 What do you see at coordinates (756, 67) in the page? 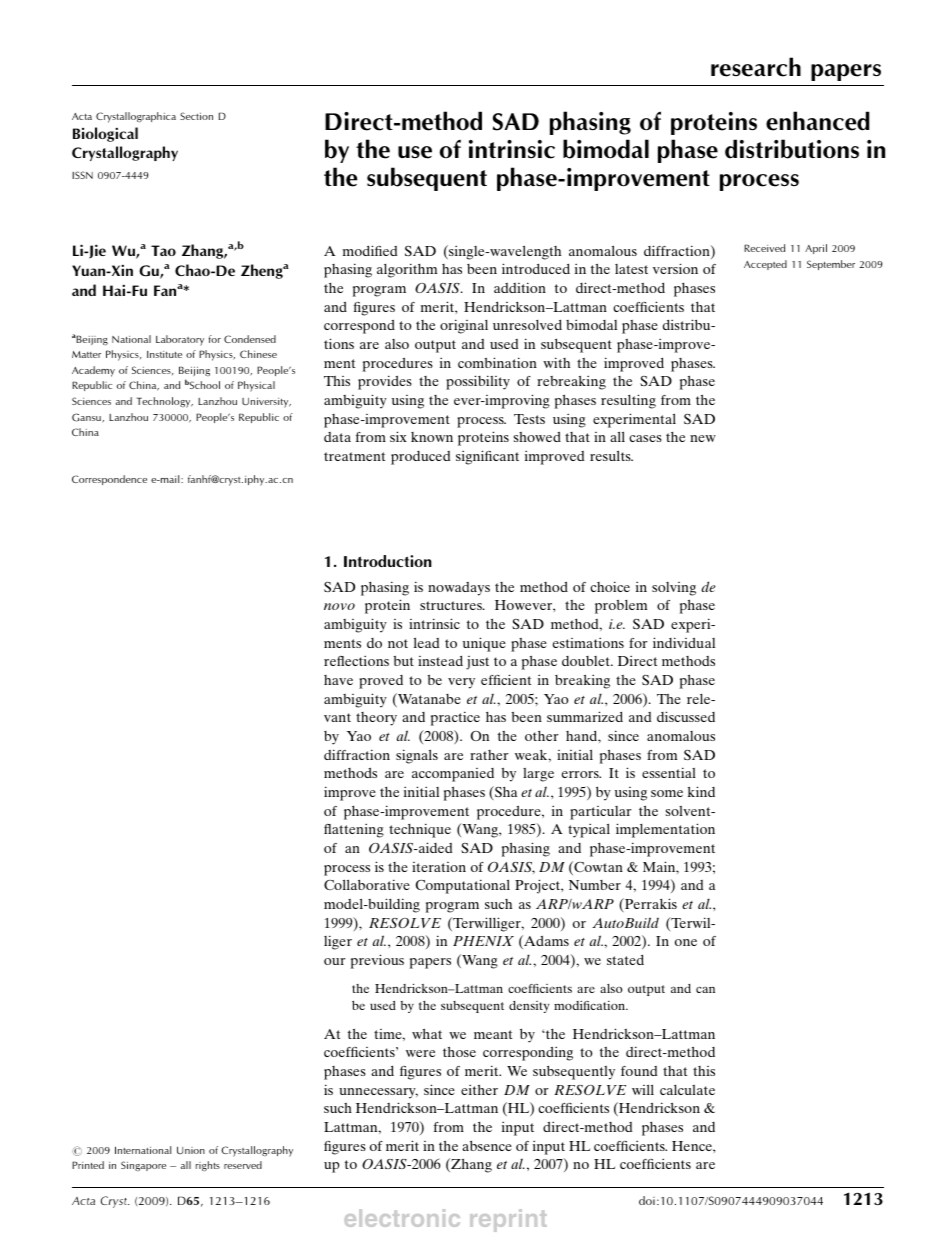
I see `research` at bounding box center [756, 67].
